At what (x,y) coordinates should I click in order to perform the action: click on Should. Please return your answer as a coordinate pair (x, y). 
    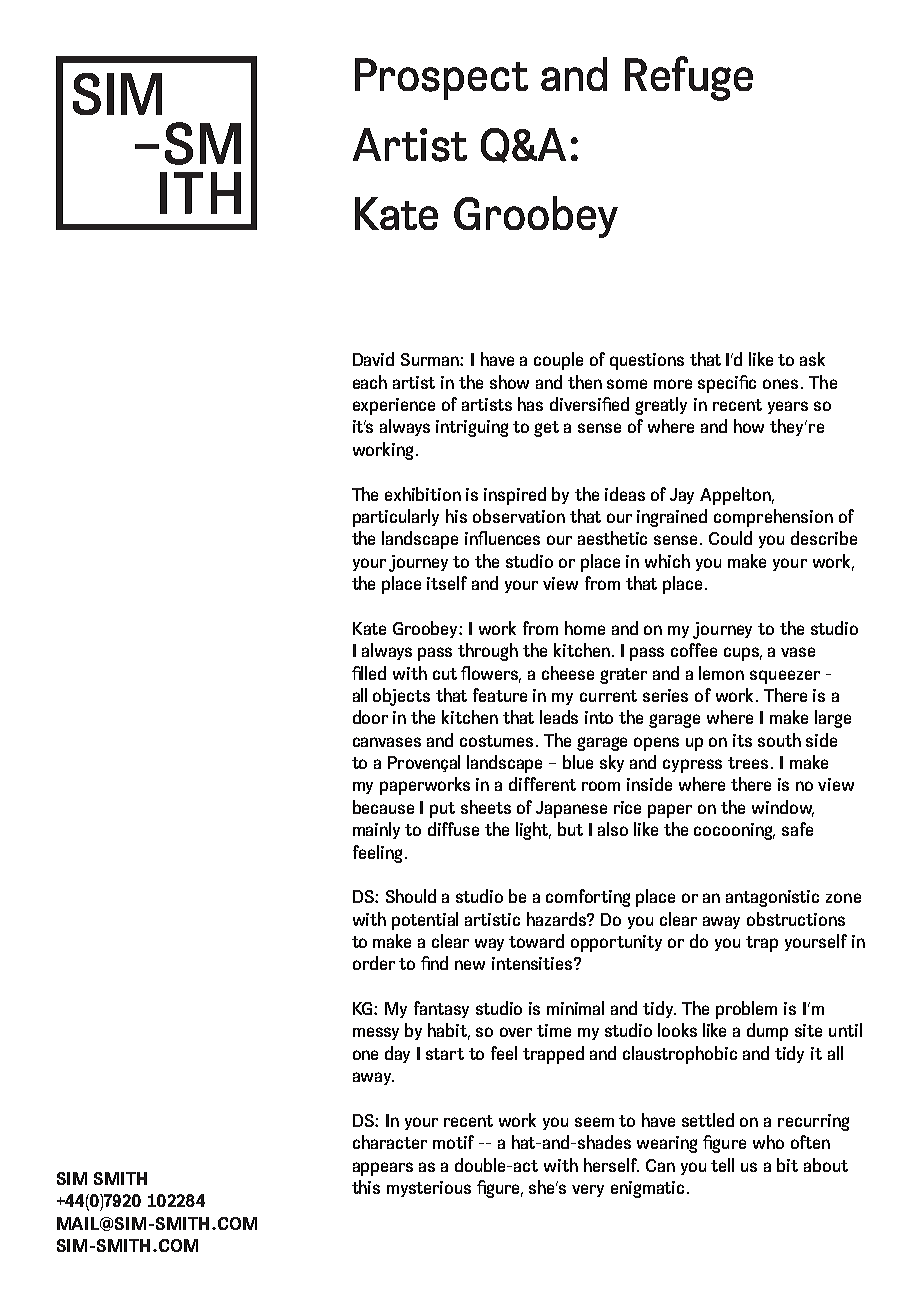
    Looking at the image, I should click on (411, 896).
